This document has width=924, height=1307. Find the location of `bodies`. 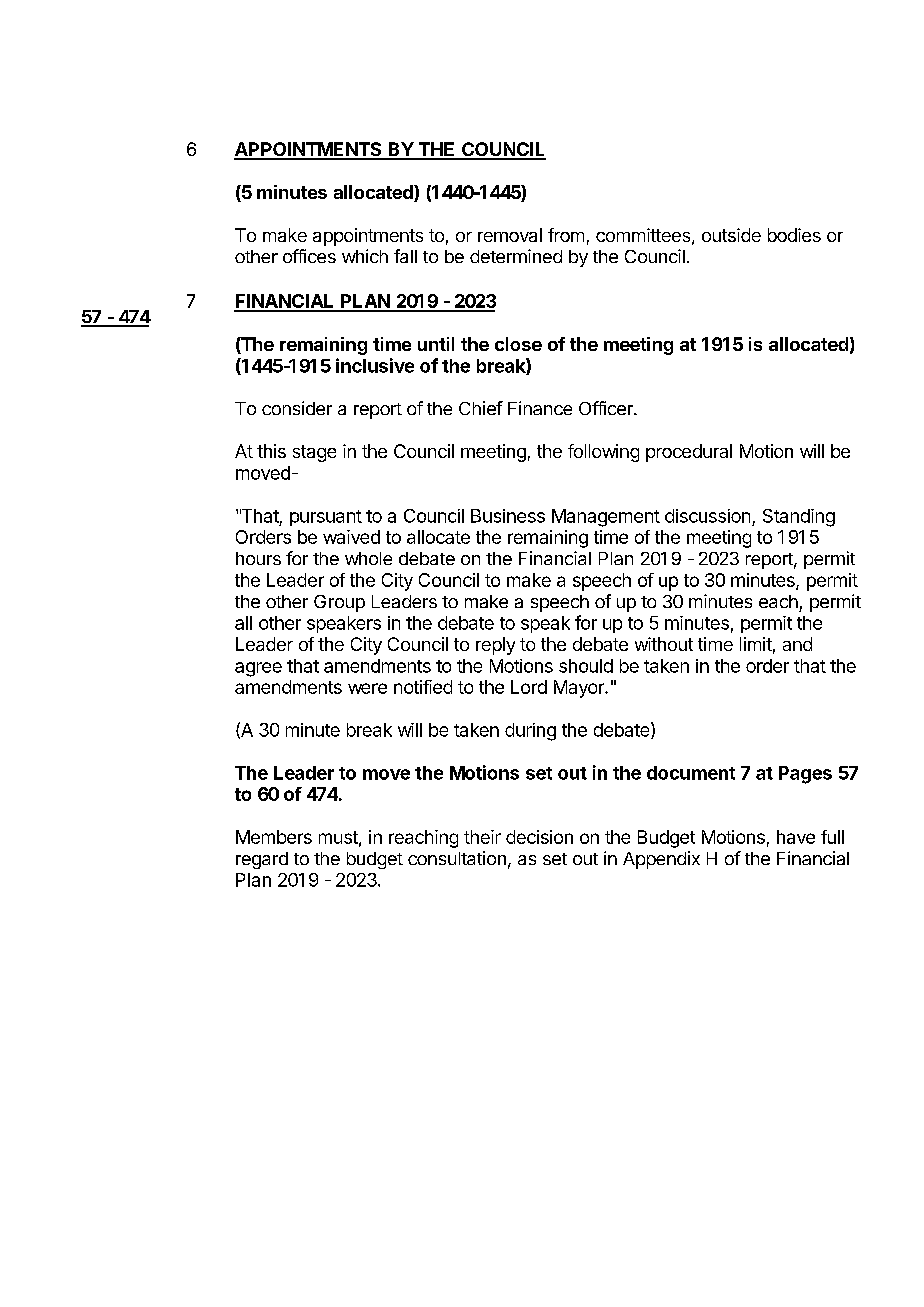

bodies is located at coordinates (794, 235).
